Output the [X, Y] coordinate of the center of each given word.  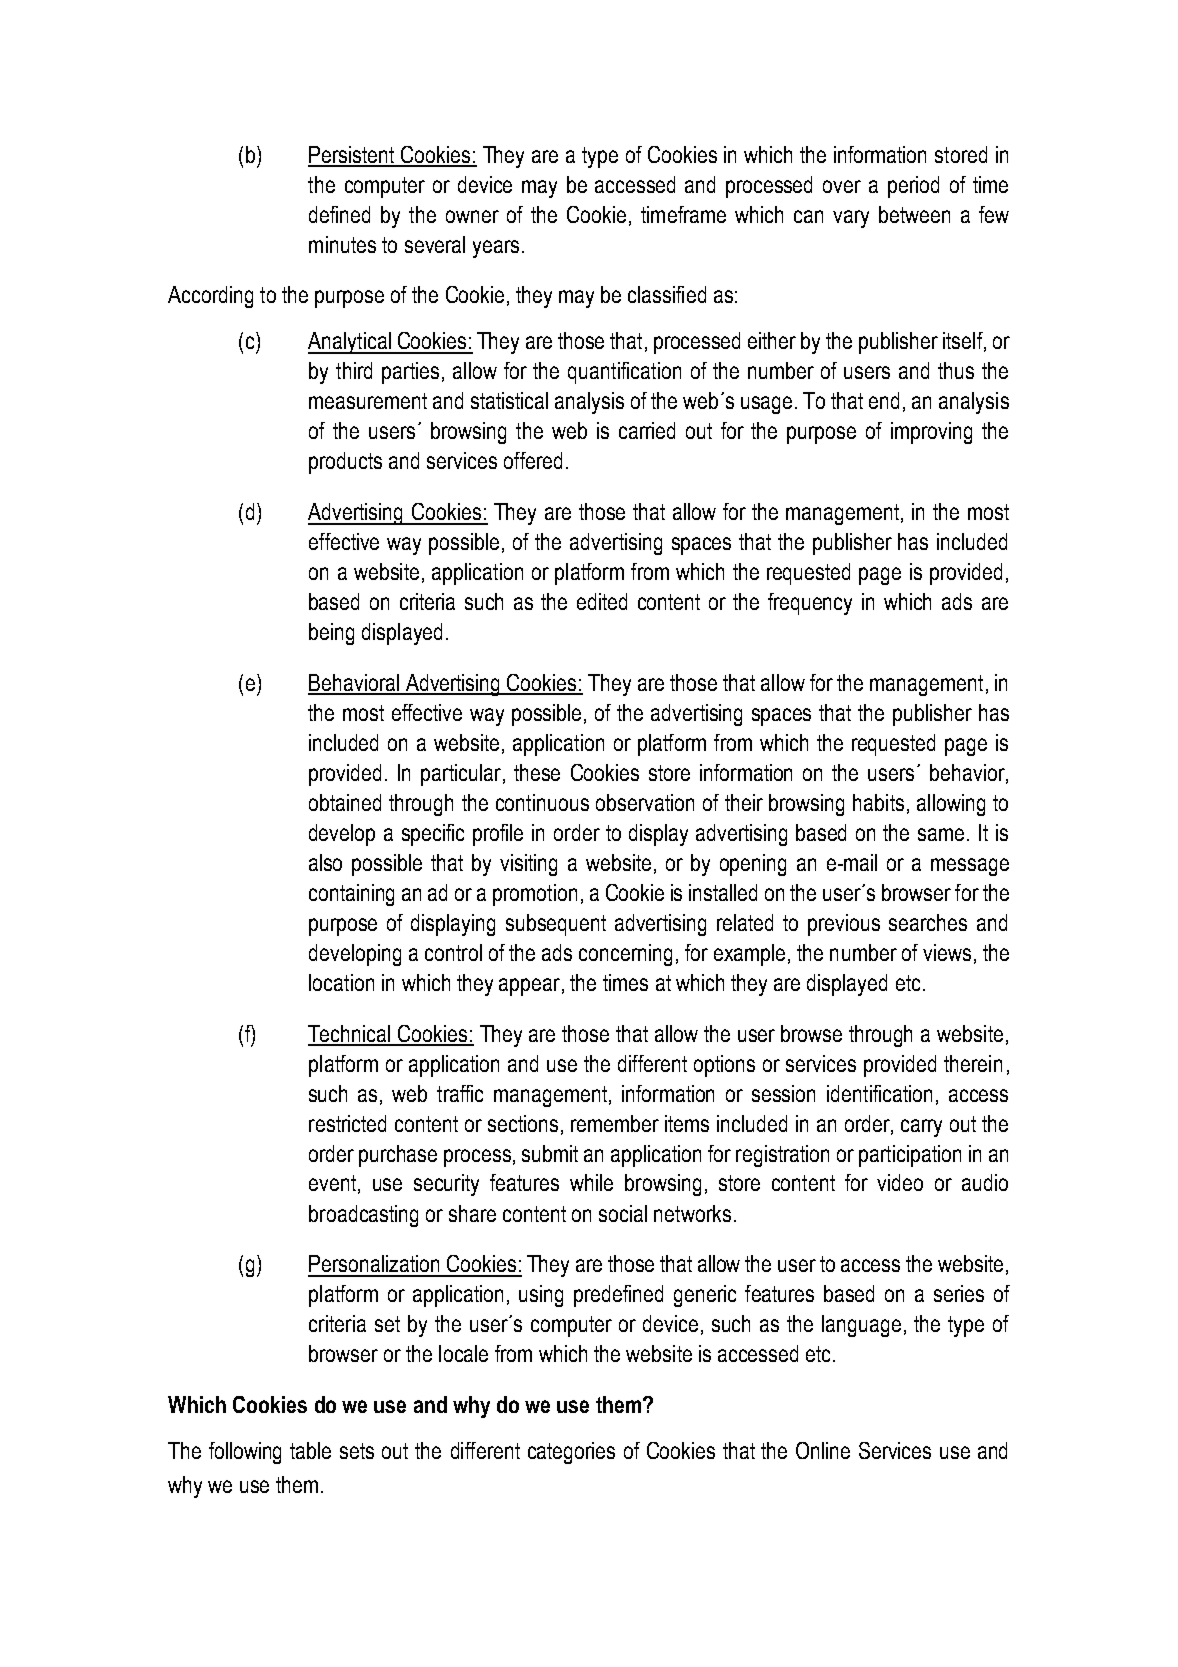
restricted [347, 1123]
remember [615, 1123]
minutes [342, 244]
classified [667, 294]
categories [571, 1453]
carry [921, 1128]
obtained [345, 802]
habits [878, 802]
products [345, 463]
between [914, 214]
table [310, 1450]
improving [931, 433]
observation [645, 802]
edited [602, 601]
